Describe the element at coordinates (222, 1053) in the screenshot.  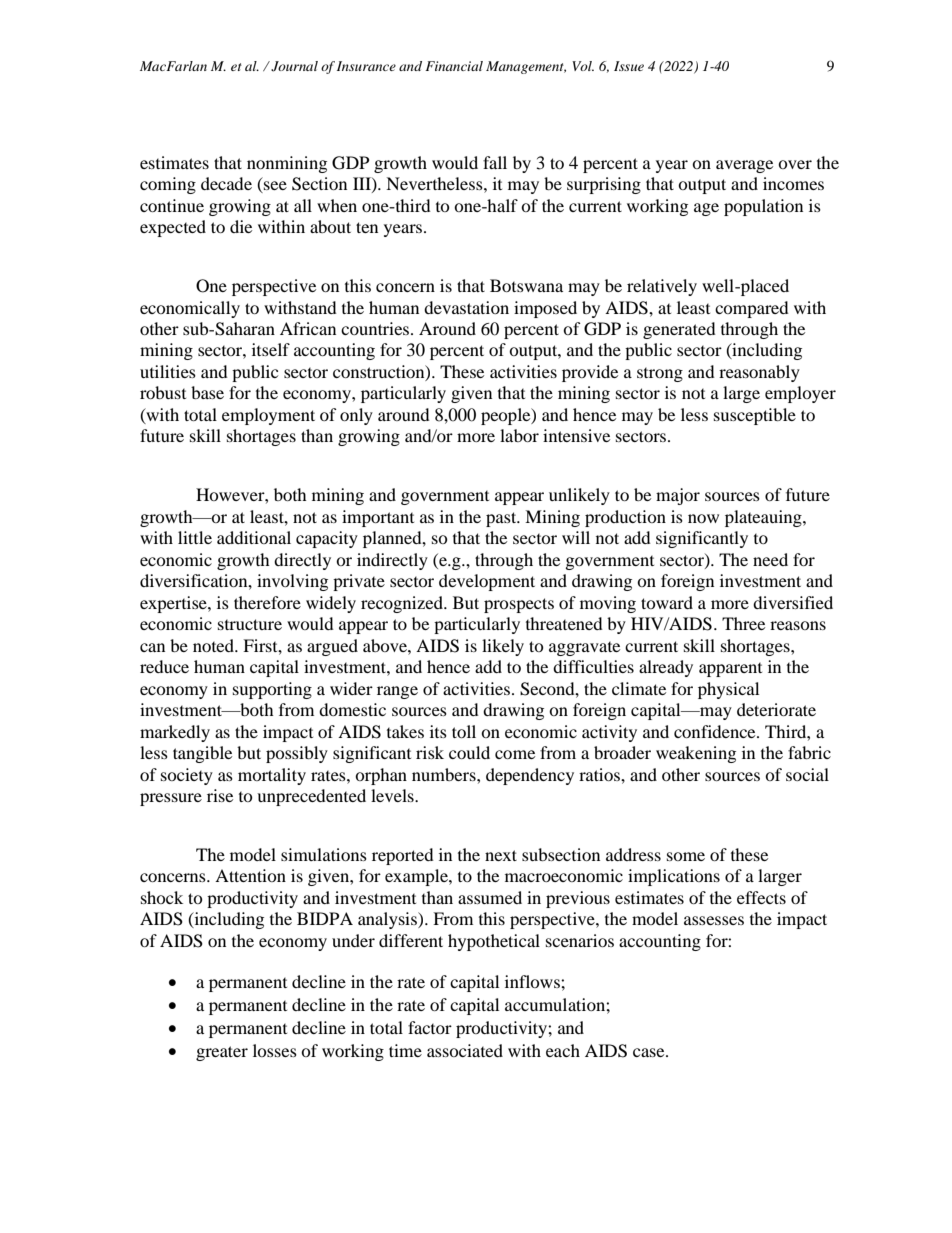
I see `greater` at that location.
